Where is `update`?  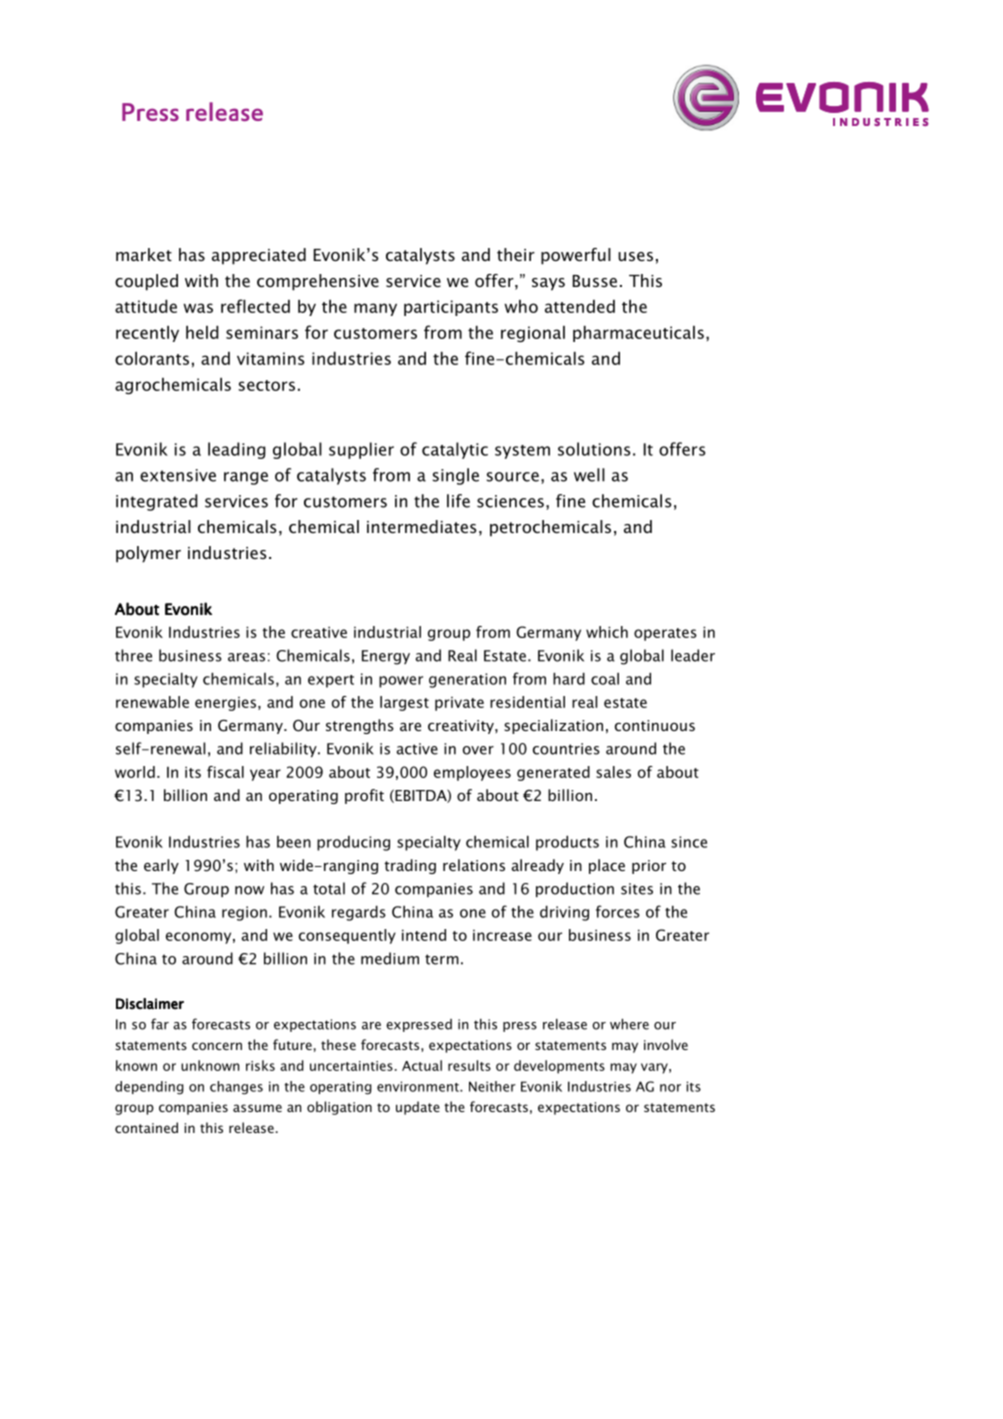 update is located at coordinates (418, 1108).
